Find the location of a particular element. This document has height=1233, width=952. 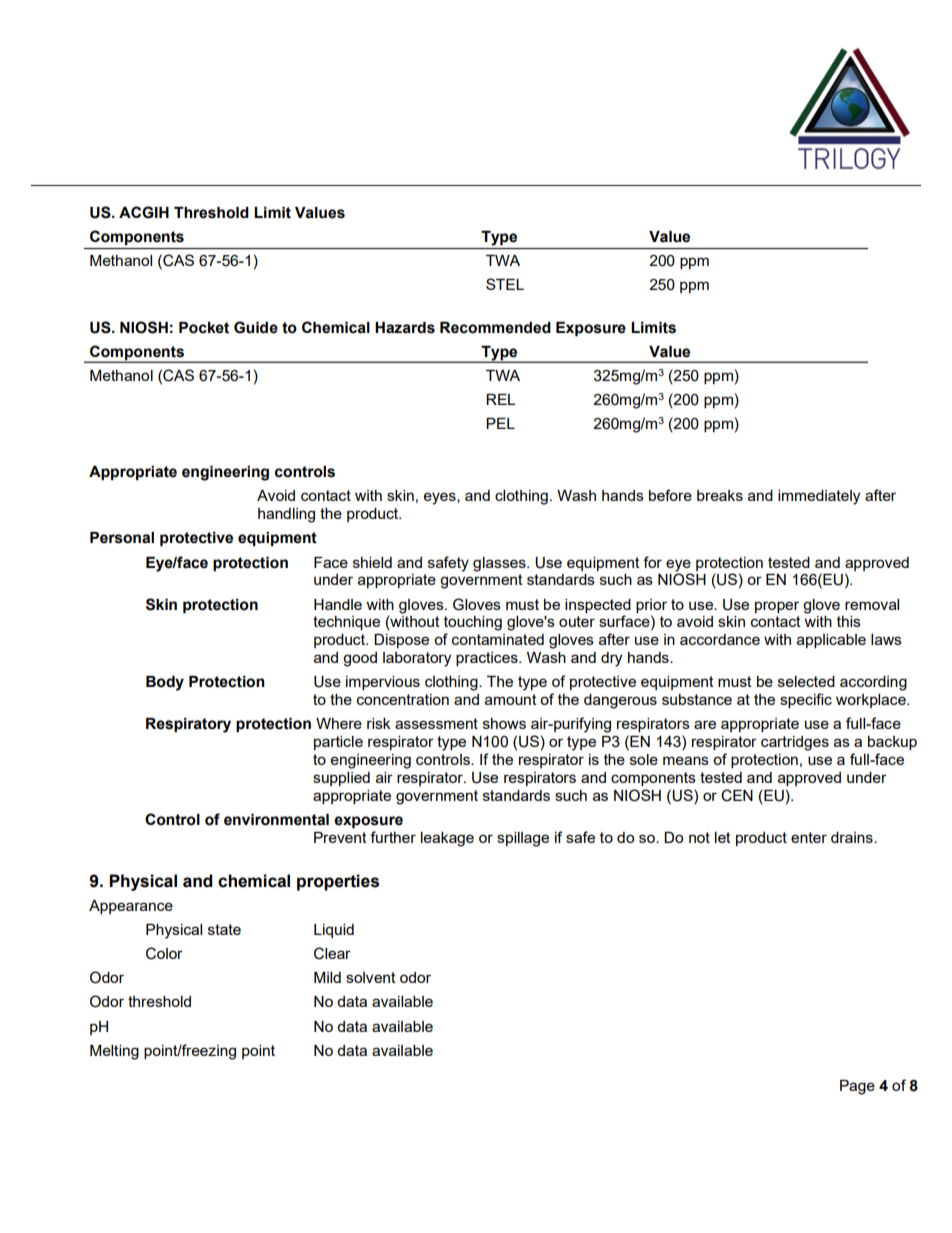

solvent is located at coordinates (371, 977).
